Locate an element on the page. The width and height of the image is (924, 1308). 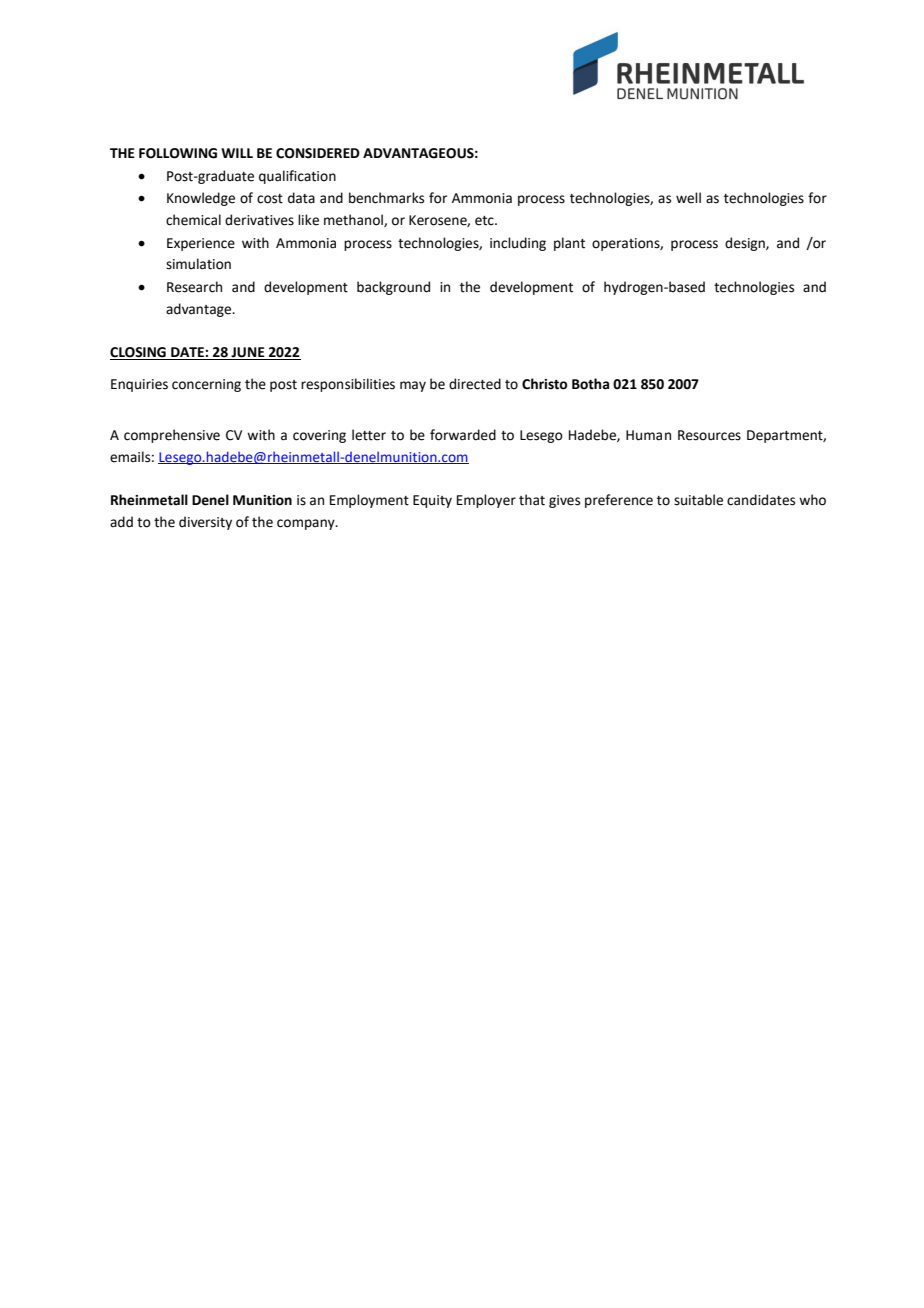
Experience is located at coordinates (201, 244).
